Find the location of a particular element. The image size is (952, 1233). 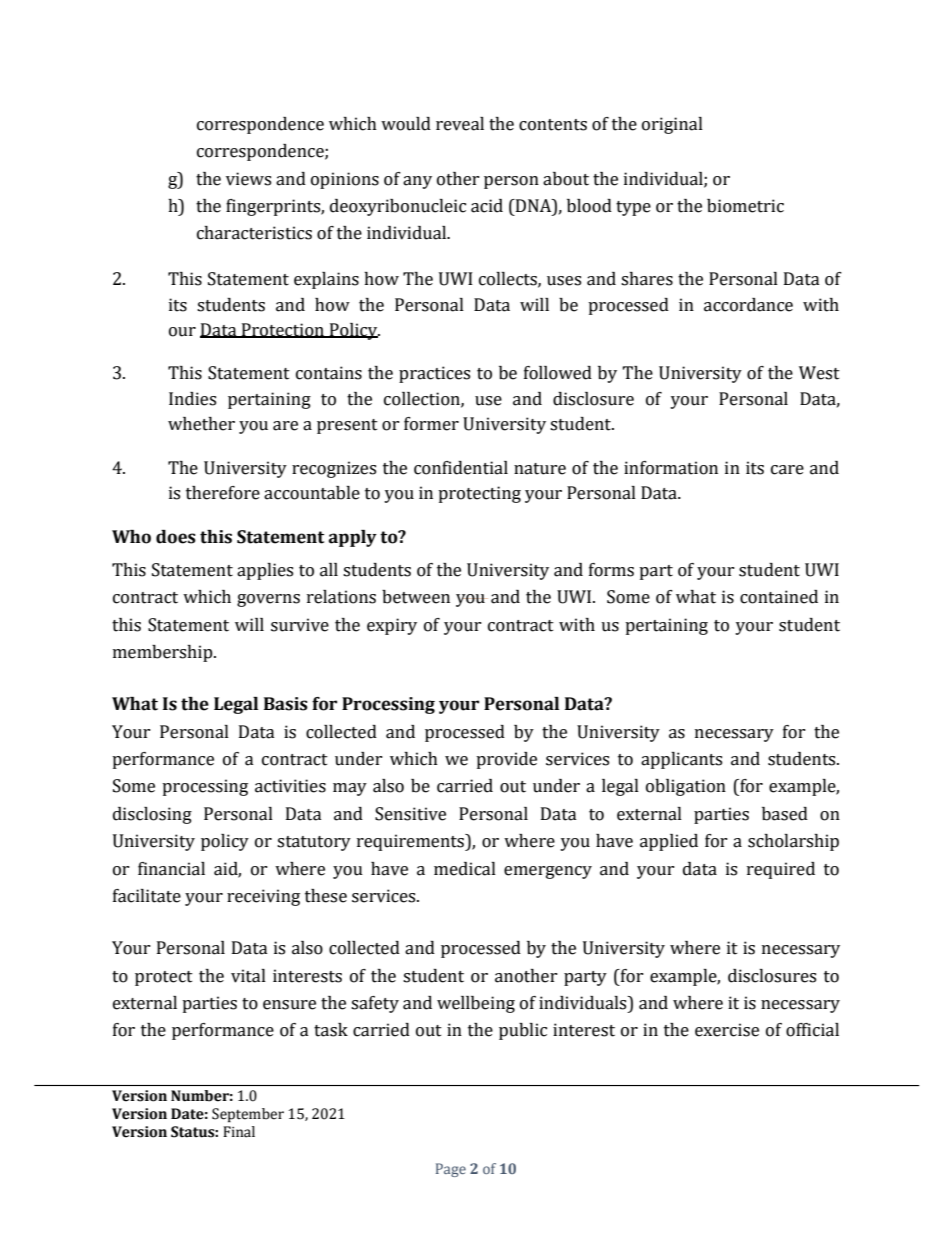

reveal is located at coordinates (460, 124).
